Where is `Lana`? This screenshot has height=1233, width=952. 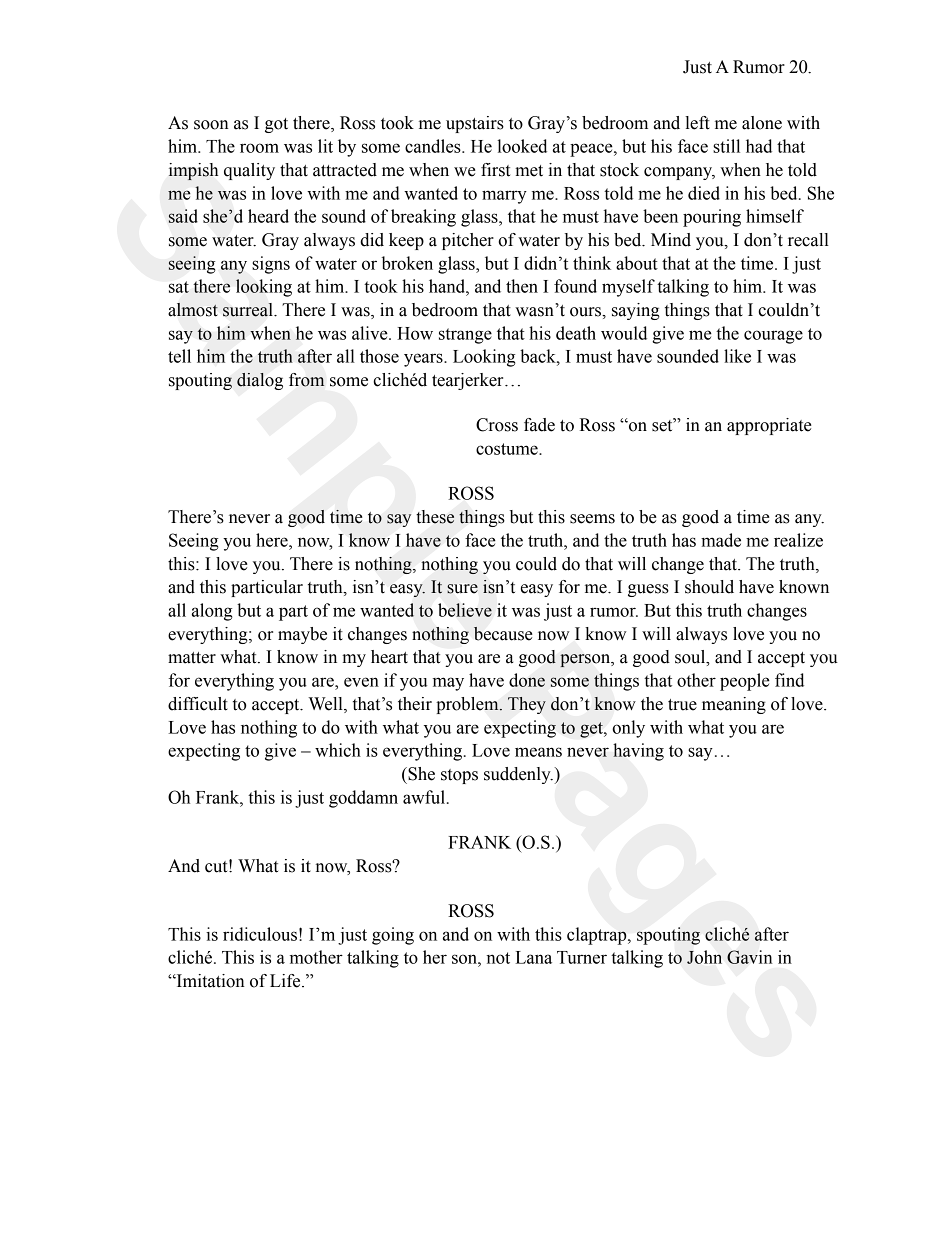 Lana is located at coordinates (533, 957).
